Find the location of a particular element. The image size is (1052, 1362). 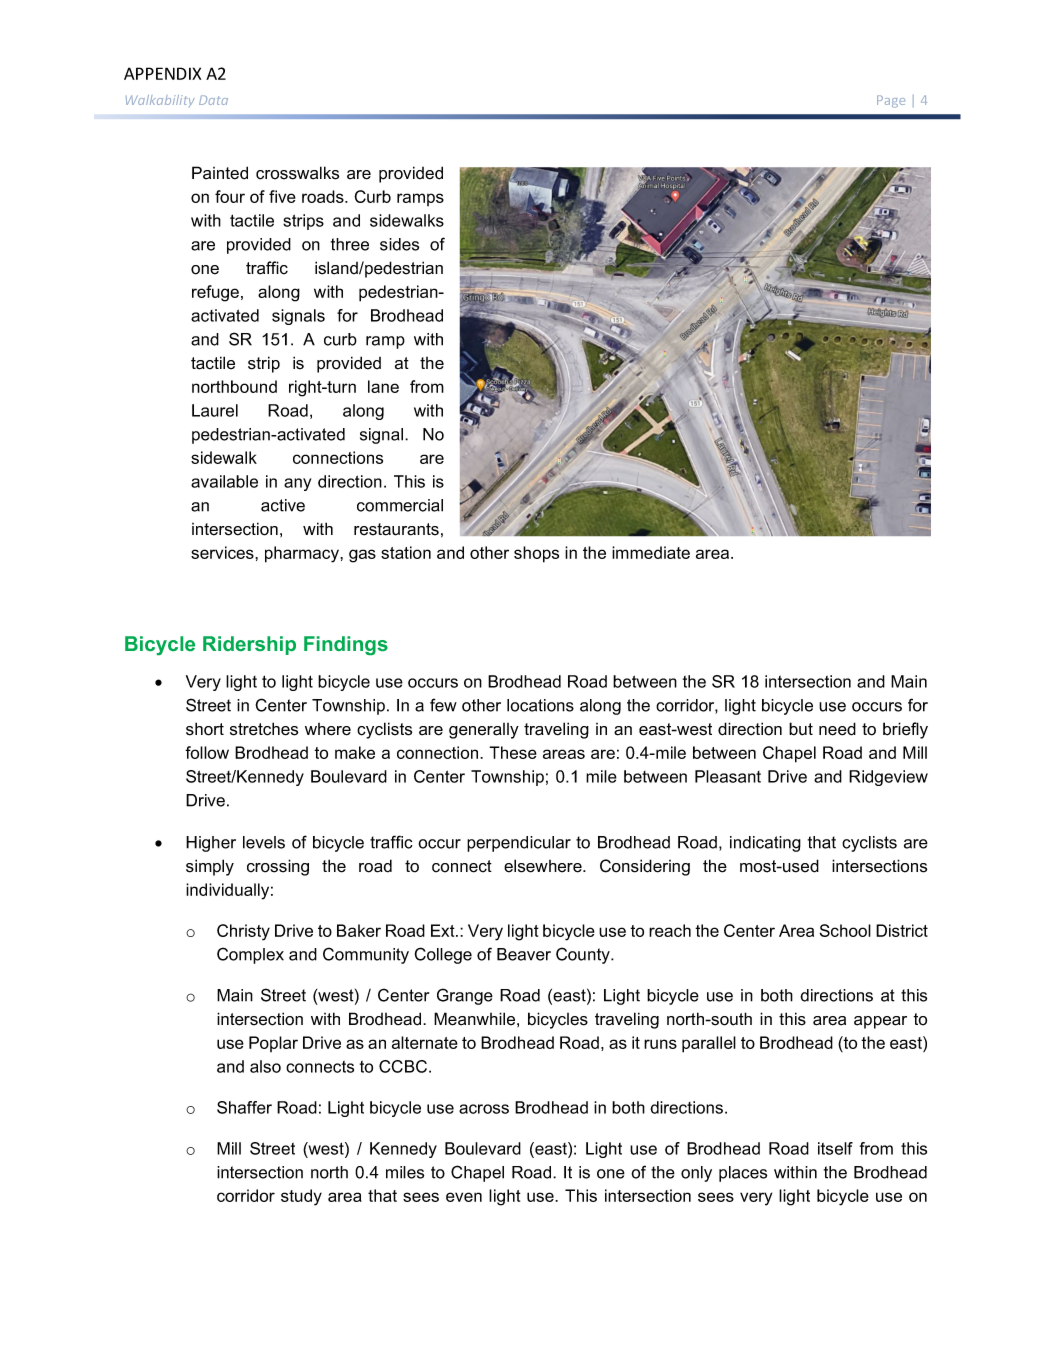

itself is located at coordinates (835, 1148).
